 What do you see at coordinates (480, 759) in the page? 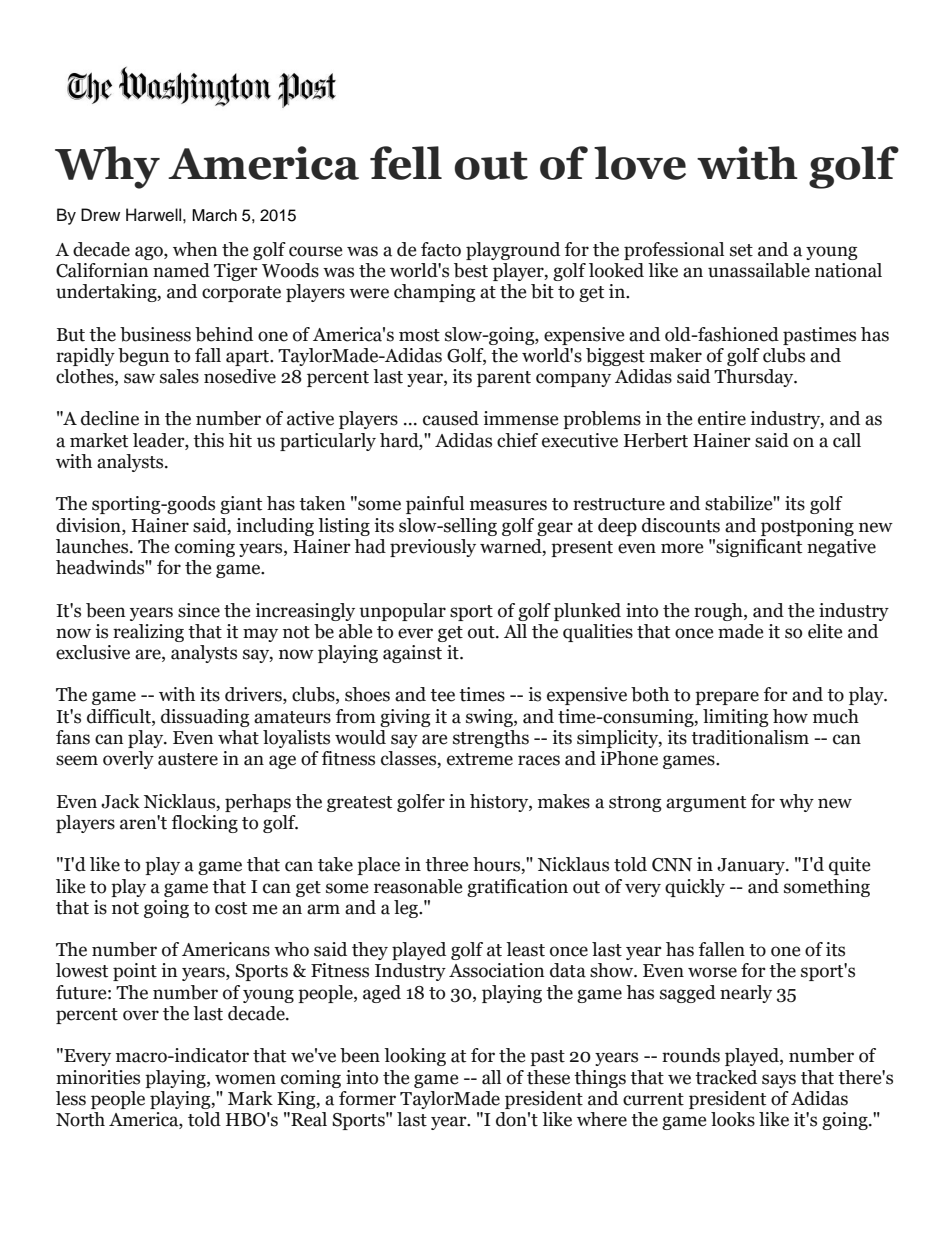
I see `extreme` at bounding box center [480, 759].
